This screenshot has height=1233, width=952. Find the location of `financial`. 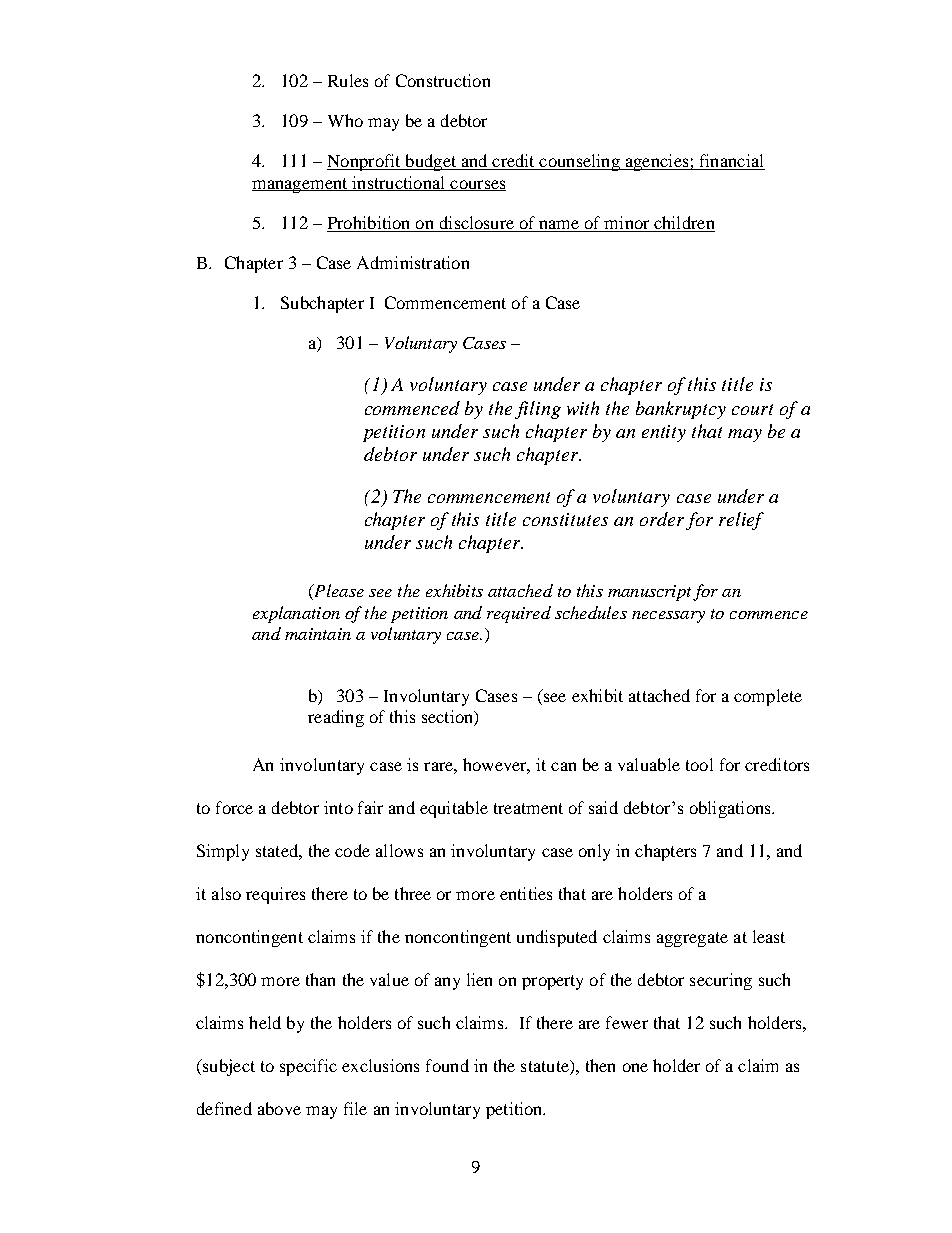

financial is located at coordinates (731, 162).
